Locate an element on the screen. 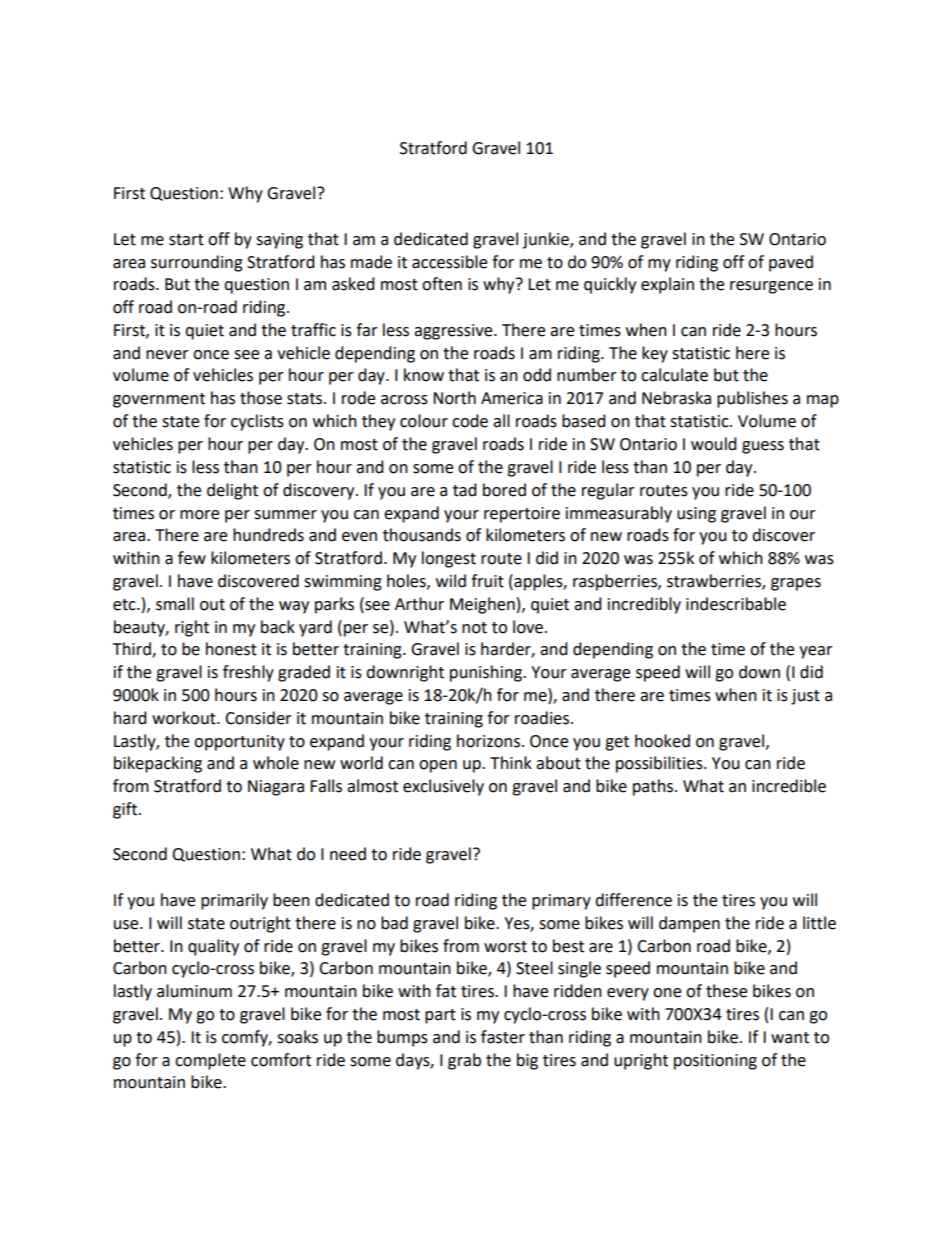 The image size is (952, 1233). resurgence is located at coordinates (771, 287).
